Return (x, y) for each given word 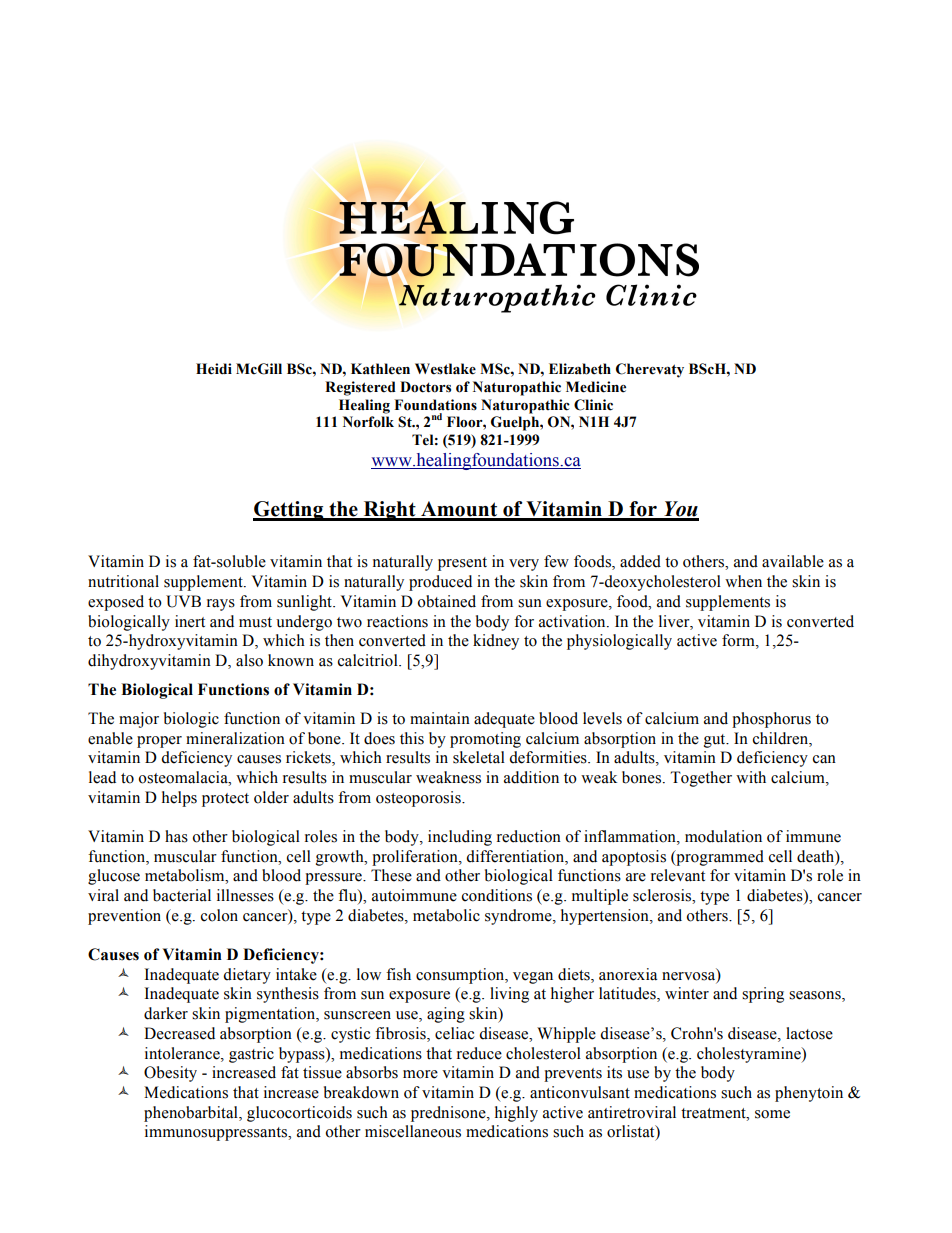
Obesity (170, 1074)
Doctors (425, 387)
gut (716, 741)
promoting (485, 740)
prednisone (449, 1114)
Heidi (214, 369)
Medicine (596, 387)
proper (159, 742)
